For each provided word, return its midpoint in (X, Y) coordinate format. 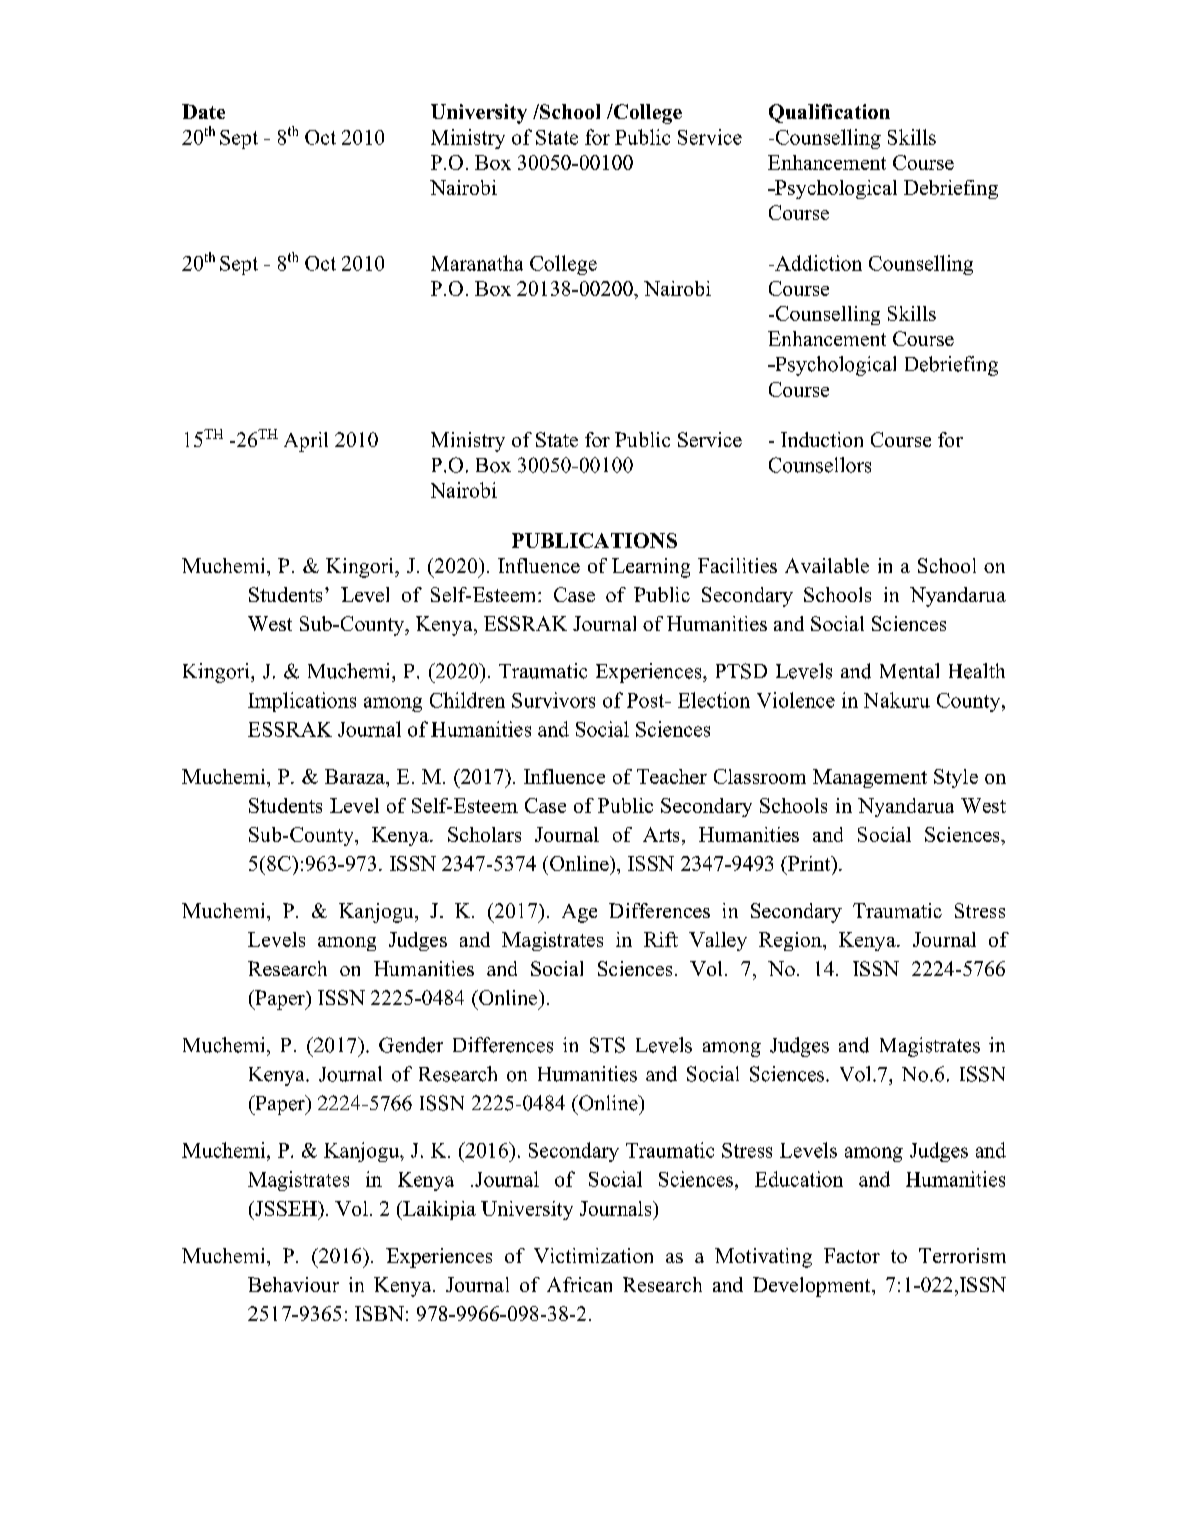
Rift (661, 939)
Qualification (829, 113)
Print (809, 863)
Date (203, 111)
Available (827, 565)
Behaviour (293, 1284)
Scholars (484, 834)
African (579, 1284)
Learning (651, 568)
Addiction (817, 263)
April (306, 442)
